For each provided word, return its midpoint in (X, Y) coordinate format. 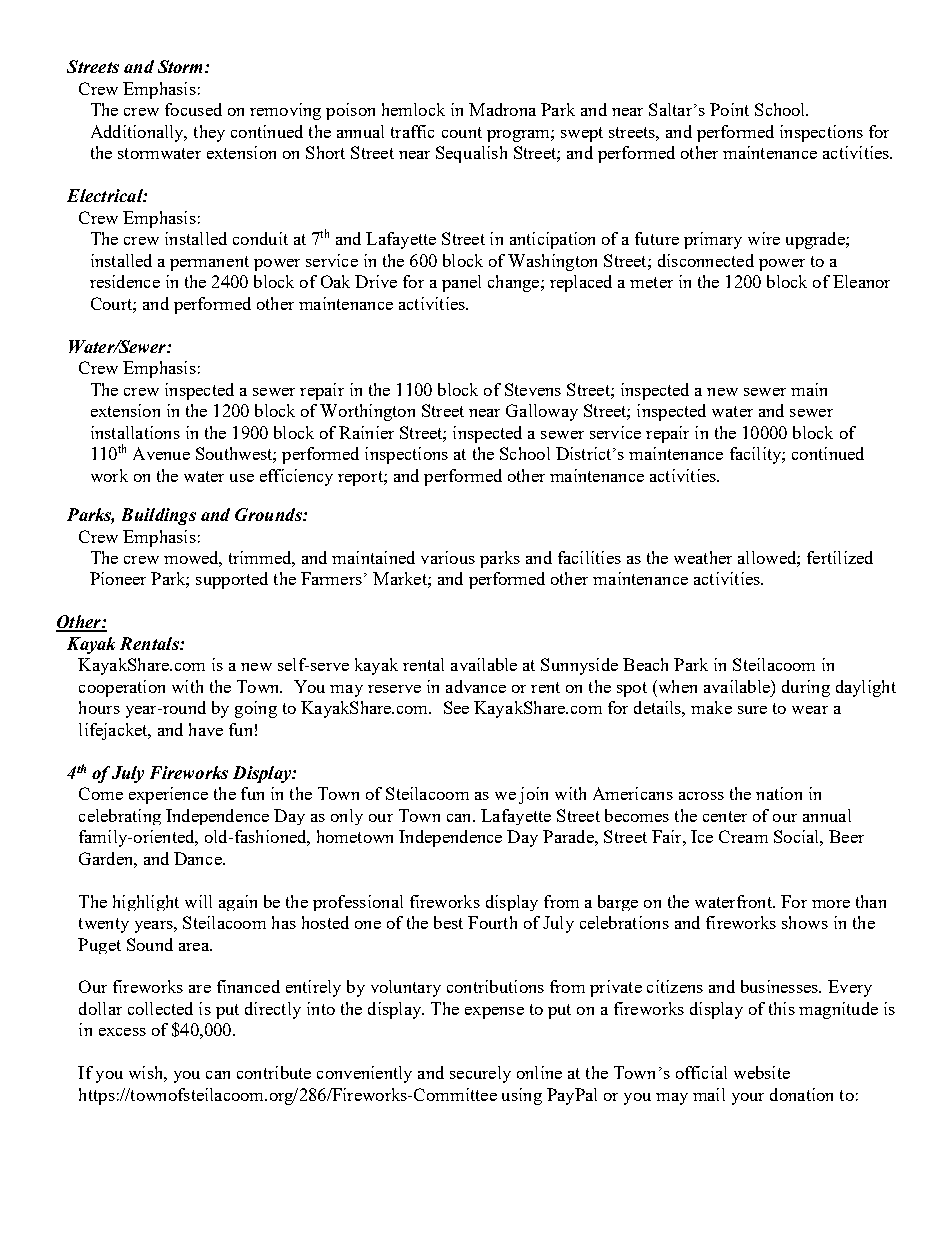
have (206, 729)
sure (752, 710)
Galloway (542, 412)
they (209, 133)
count (462, 132)
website (762, 1072)
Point (729, 109)
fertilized (840, 557)
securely (480, 1074)
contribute (274, 1072)
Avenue (161, 453)
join (533, 795)
